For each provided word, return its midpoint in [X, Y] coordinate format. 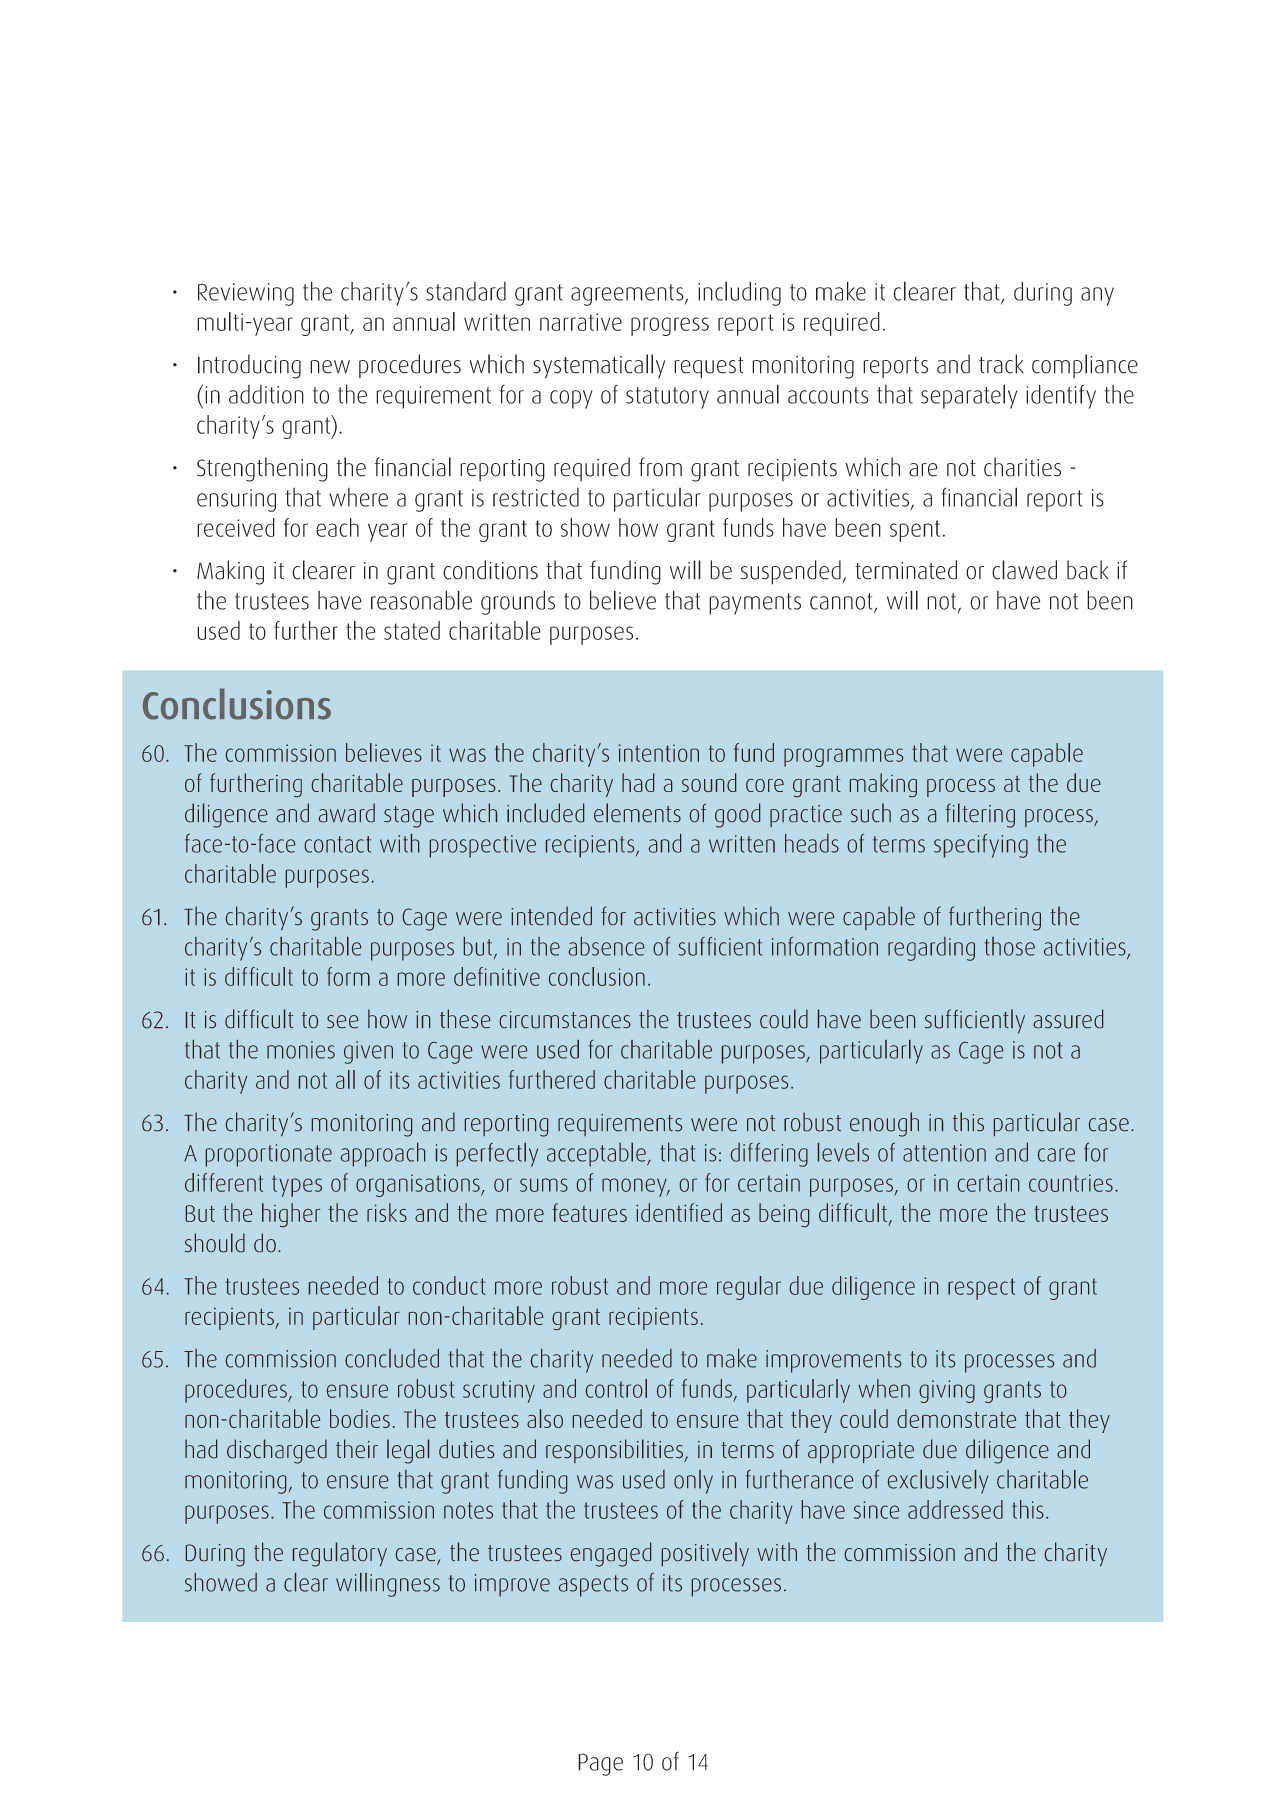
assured [1068, 1019]
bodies [360, 1418]
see [342, 1021]
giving [947, 1391]
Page [600, 1764]
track [1001, 364]
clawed [1024, 570]
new [330, 367]
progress [670, 326]
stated [412, 630]
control [616, 1388]
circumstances [565, 1020]
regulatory [340, 1554]
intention [659, 753]
